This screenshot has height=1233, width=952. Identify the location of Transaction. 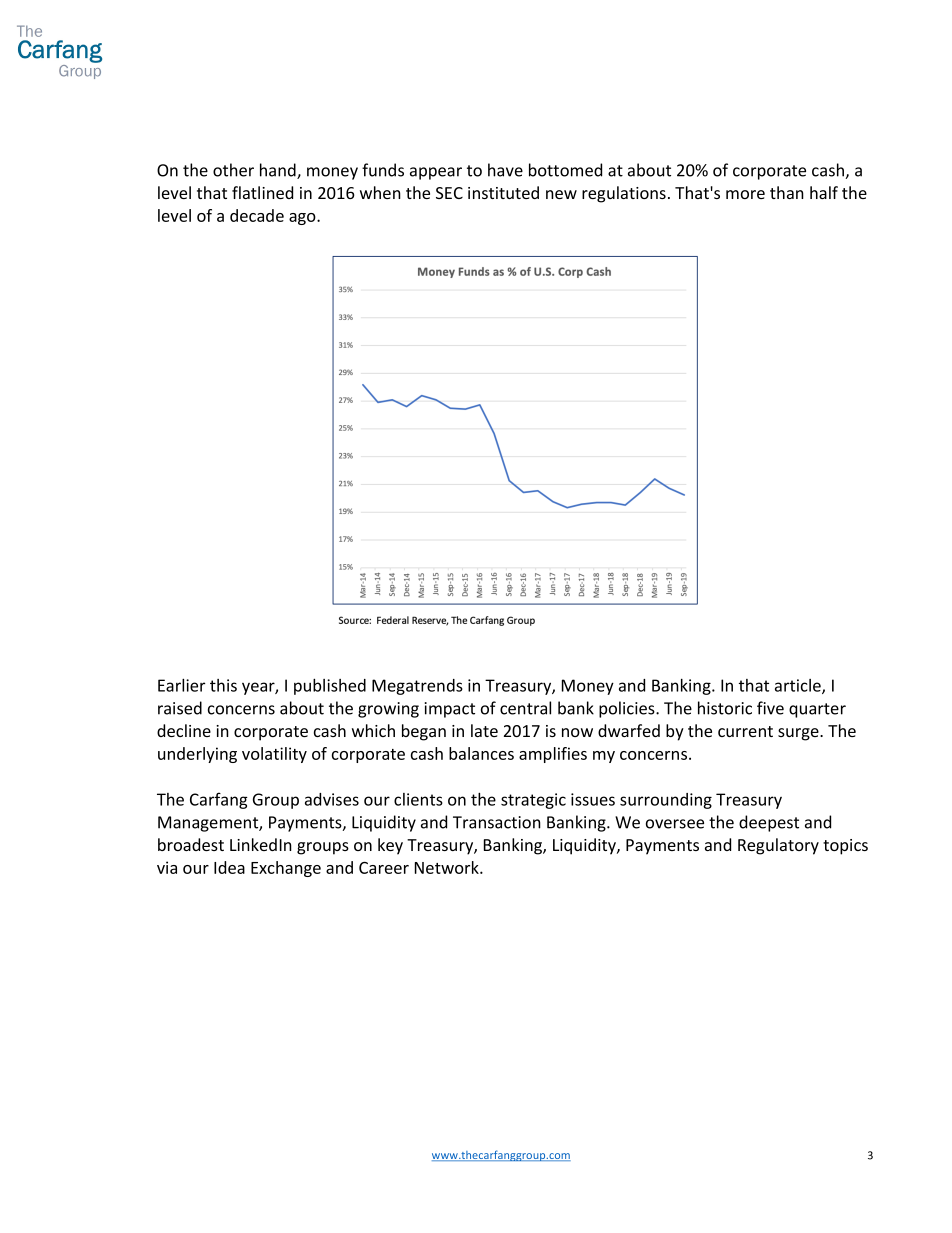
(497, 822).
